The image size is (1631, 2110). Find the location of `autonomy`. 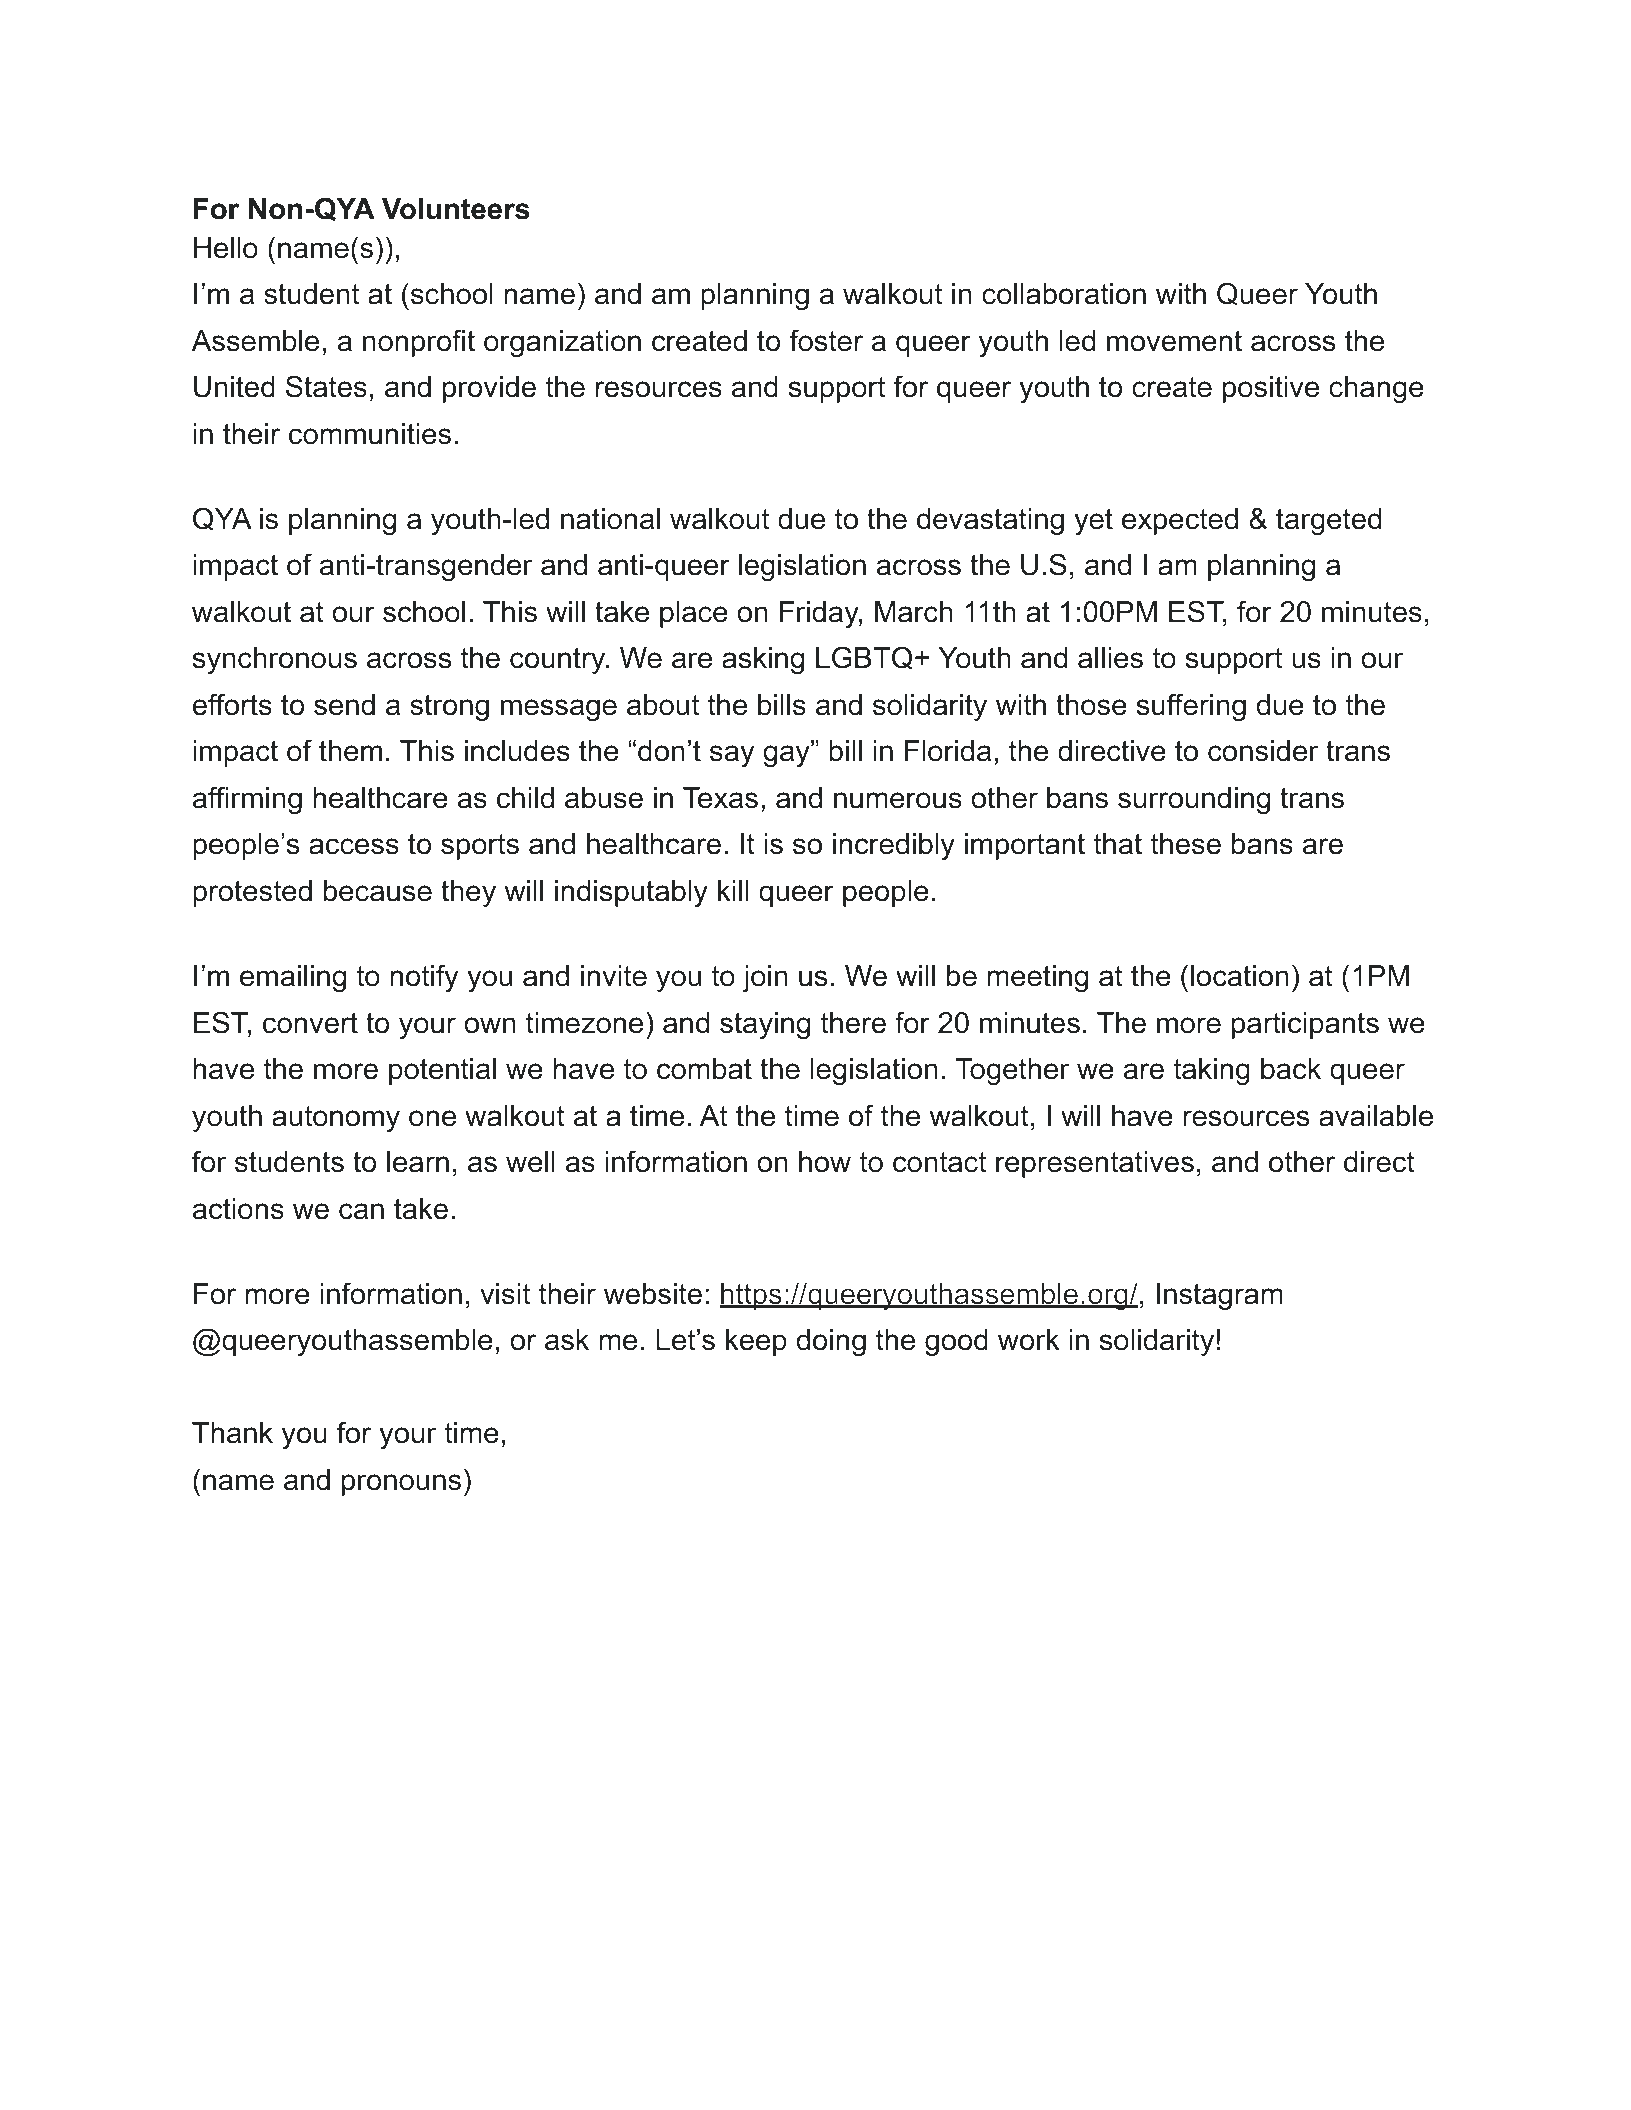

autonomy is located at coordinates (336, 1119).
